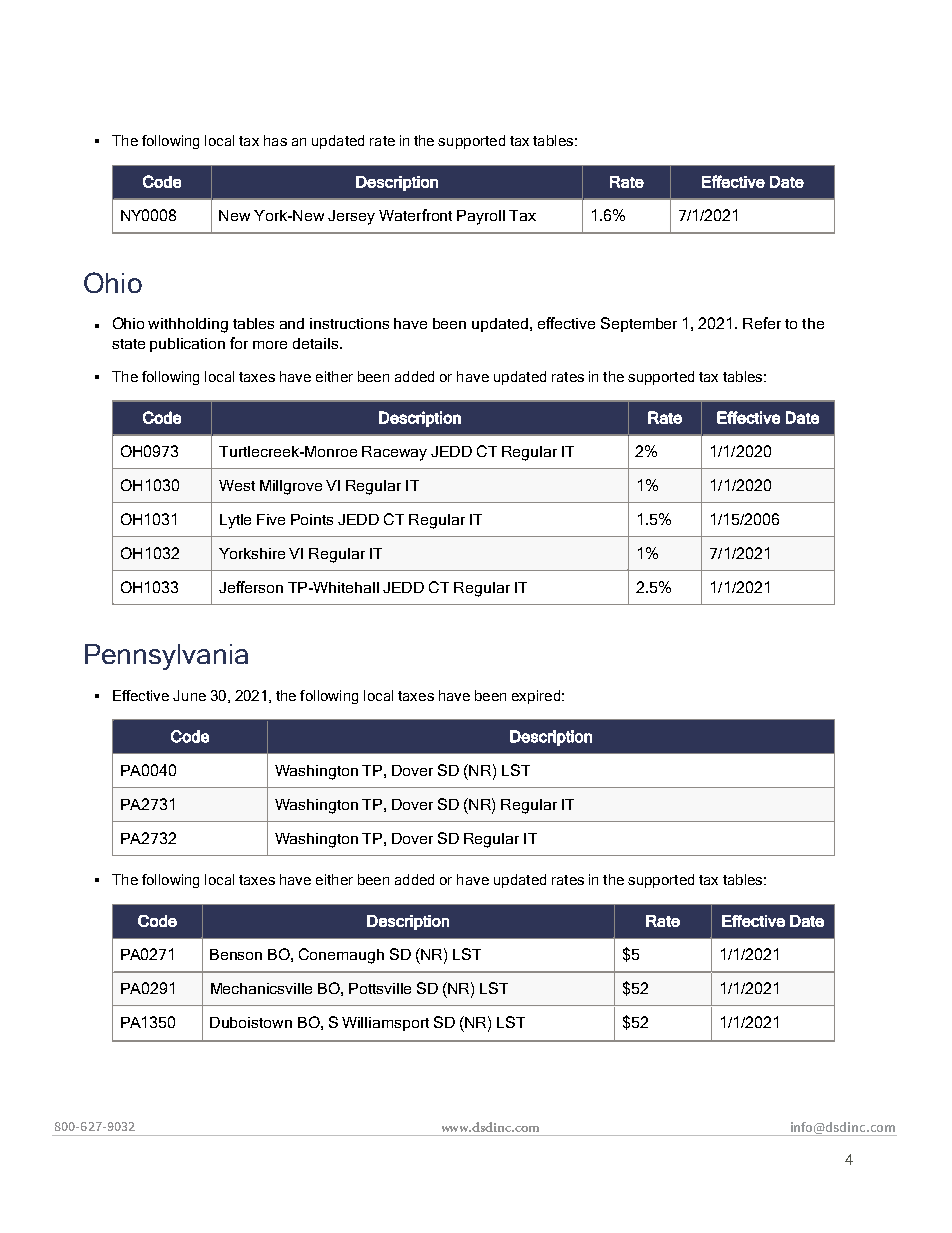  Describe the element at coordinates (312, 519) in the document. I see `Points` at that location.
